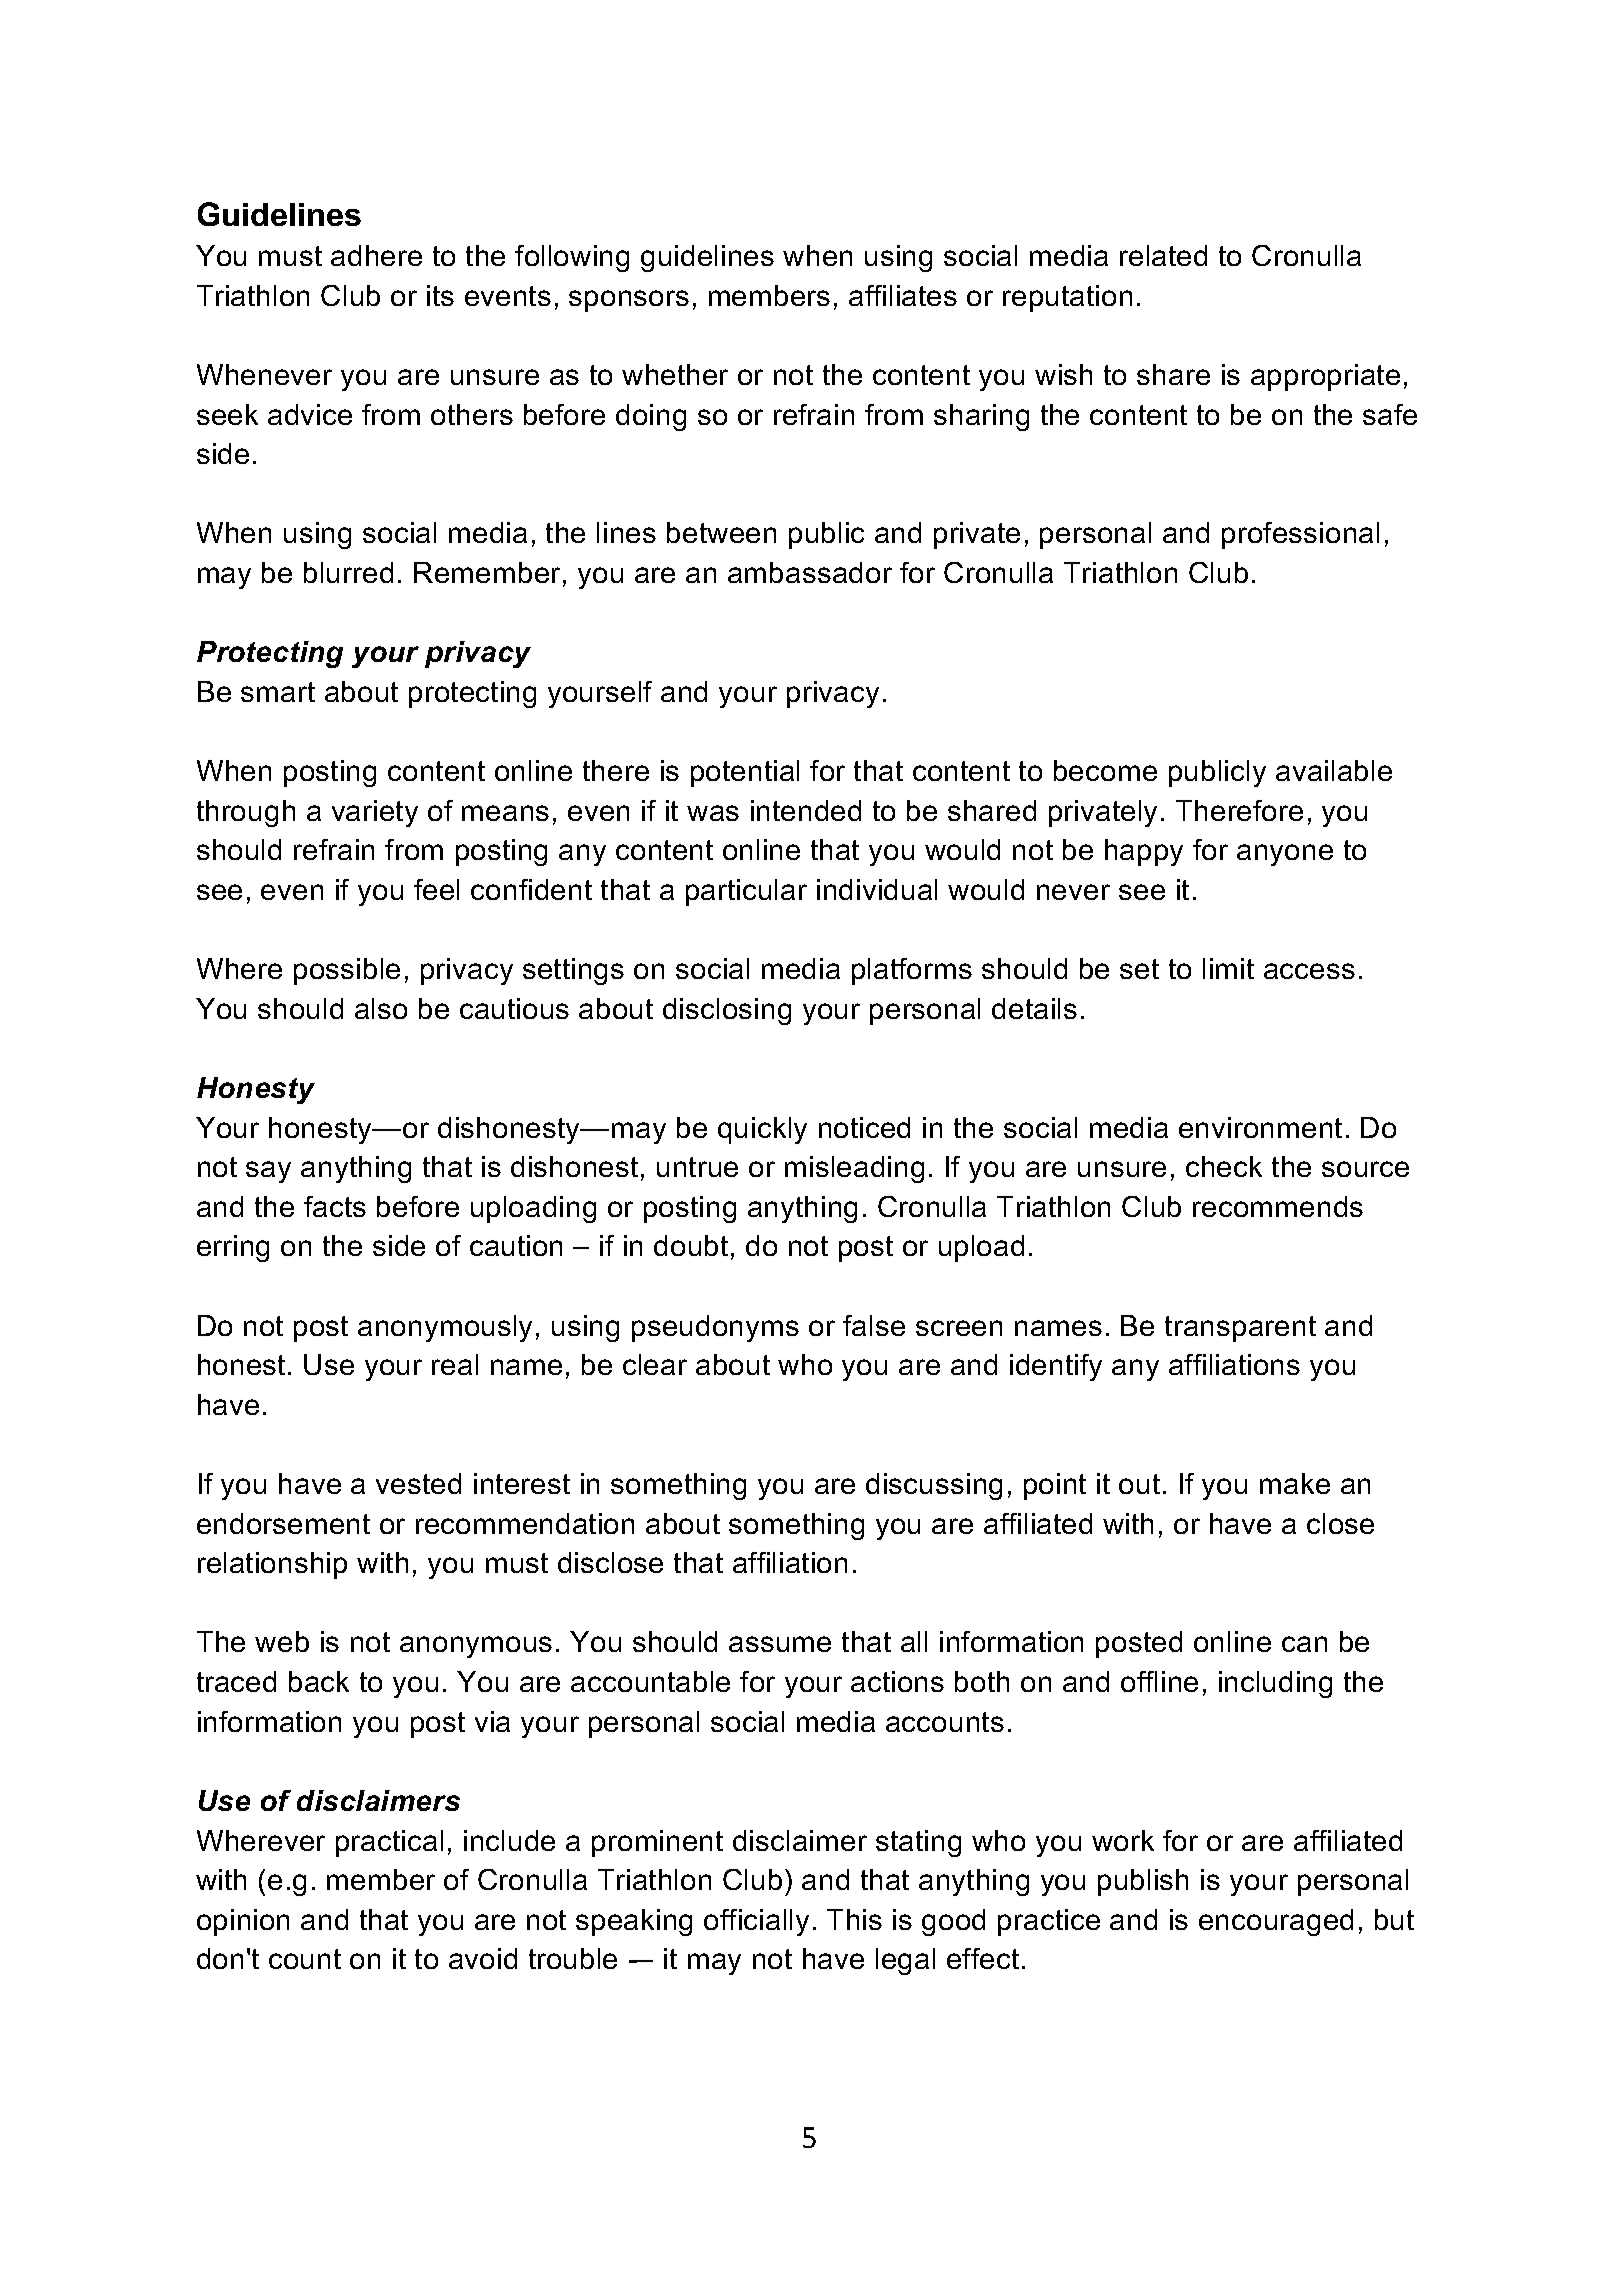  Describe the element at coordinates (854, 1919) in the image. I see `This` at that location.
